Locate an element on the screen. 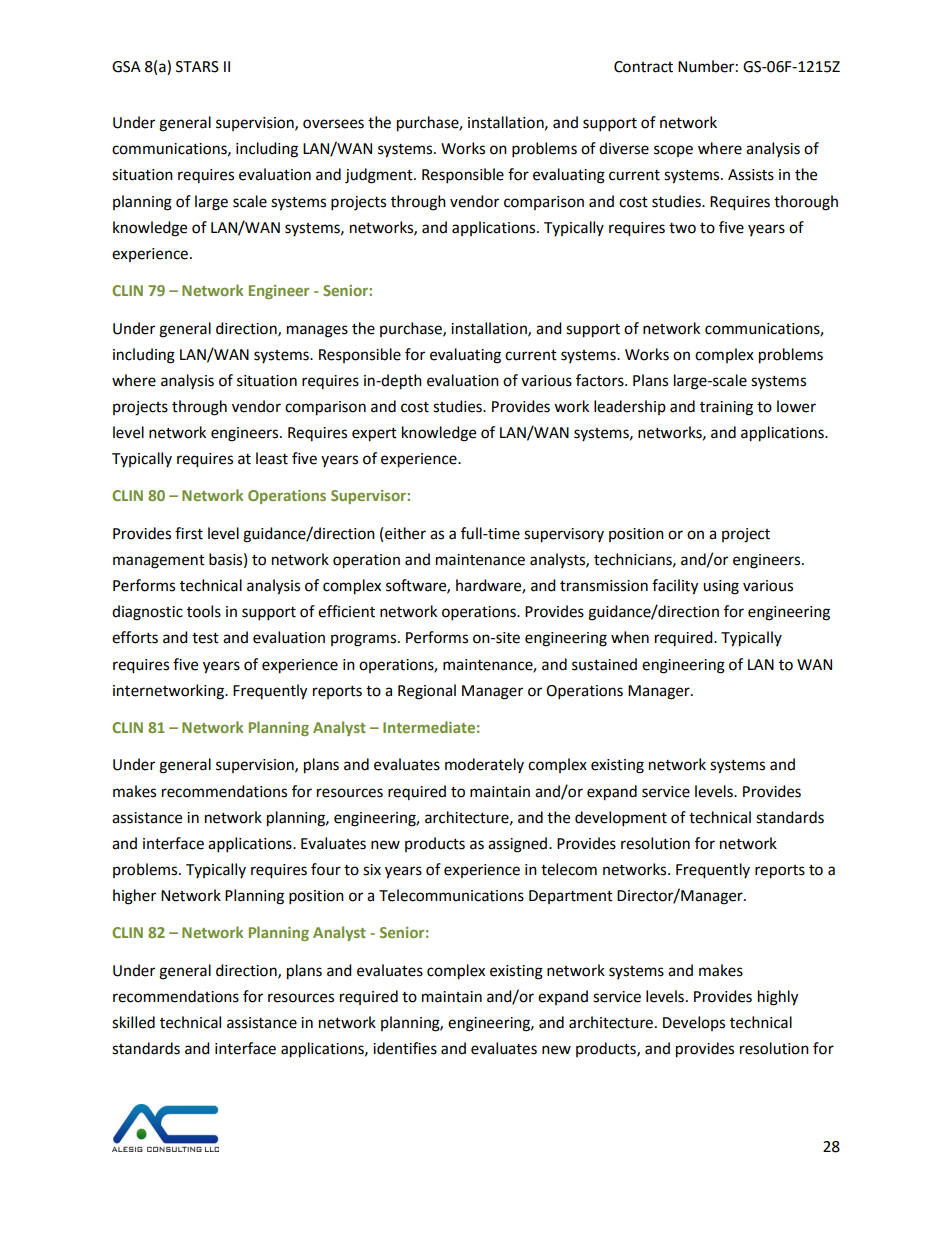 This screenshot has height=1233, width=952. Develops is located at coordinates (694, 1023).
